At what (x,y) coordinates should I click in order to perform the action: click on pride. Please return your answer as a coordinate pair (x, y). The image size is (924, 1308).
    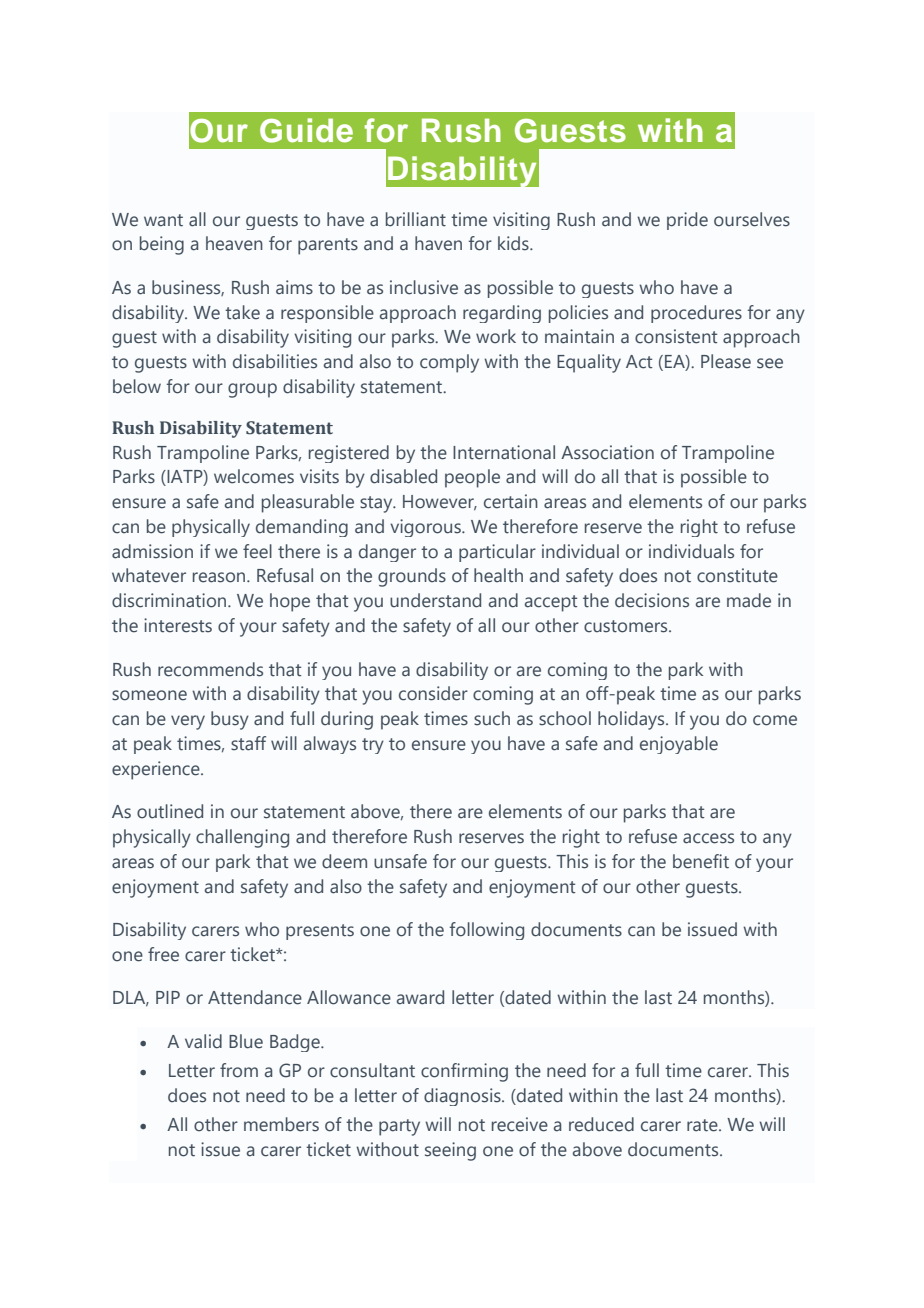
    Looking at the image, I should click on (687, 221).
